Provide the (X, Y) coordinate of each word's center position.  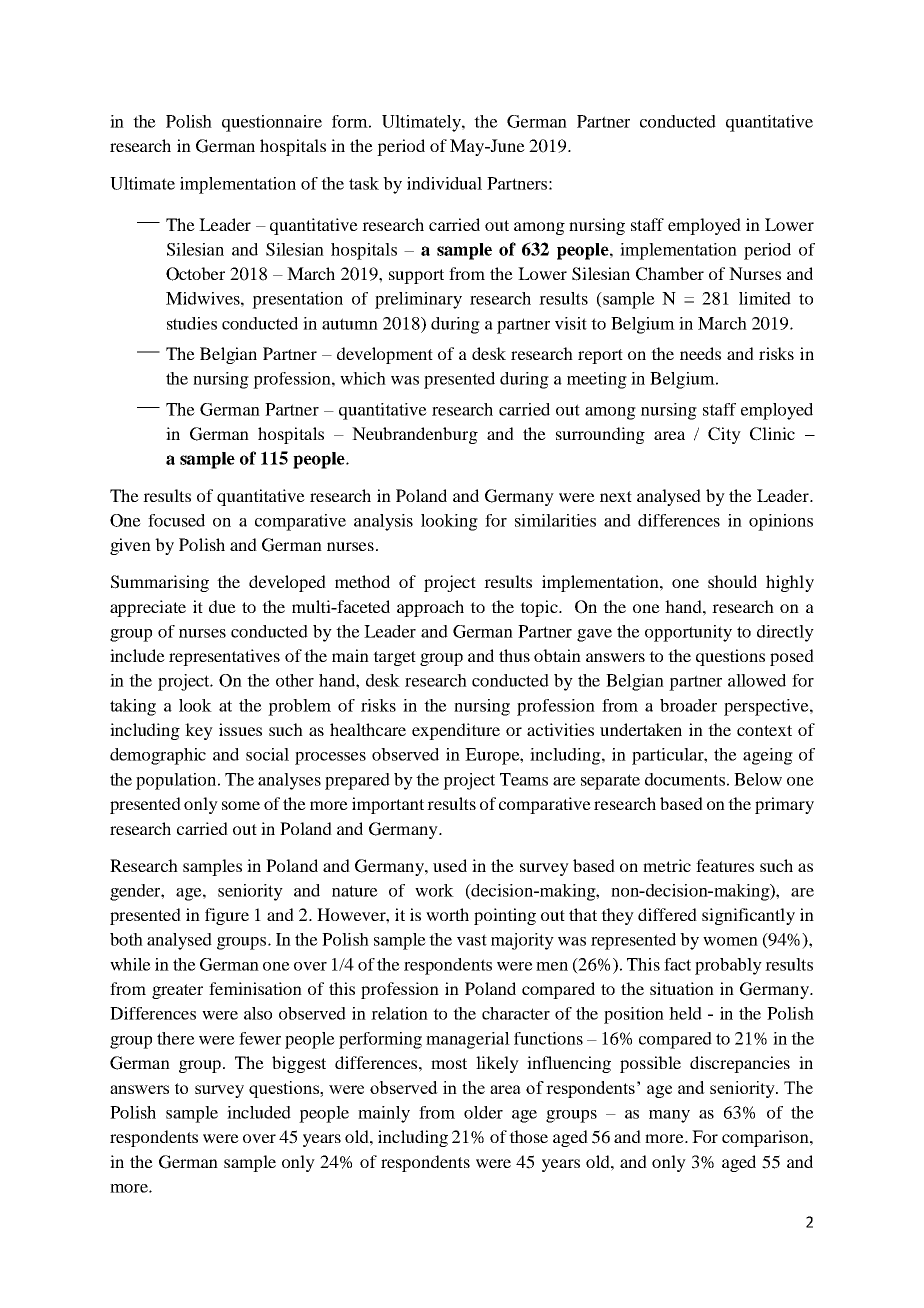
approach (430, 608)
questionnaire (272, 123)
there (176, 1038)
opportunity (688, 633)
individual (444, 183)
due (222, 606)
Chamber (670, 274)
